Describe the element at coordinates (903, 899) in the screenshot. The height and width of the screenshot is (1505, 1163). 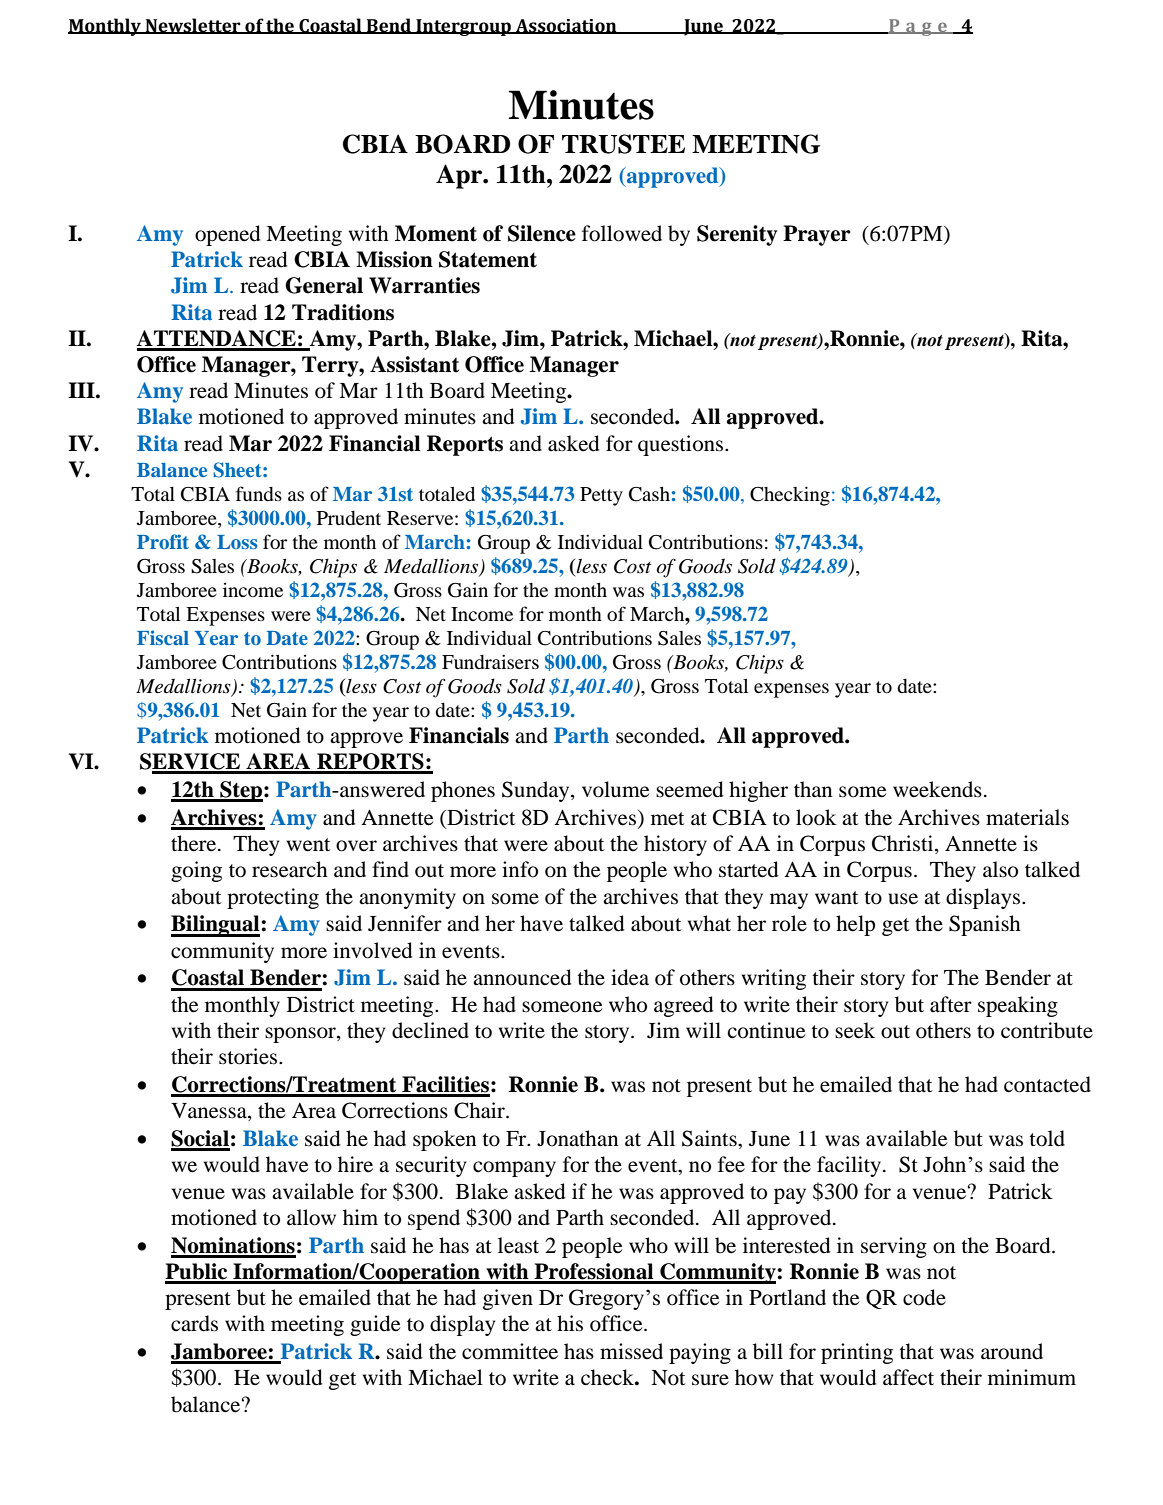
I see `use` at that location.
